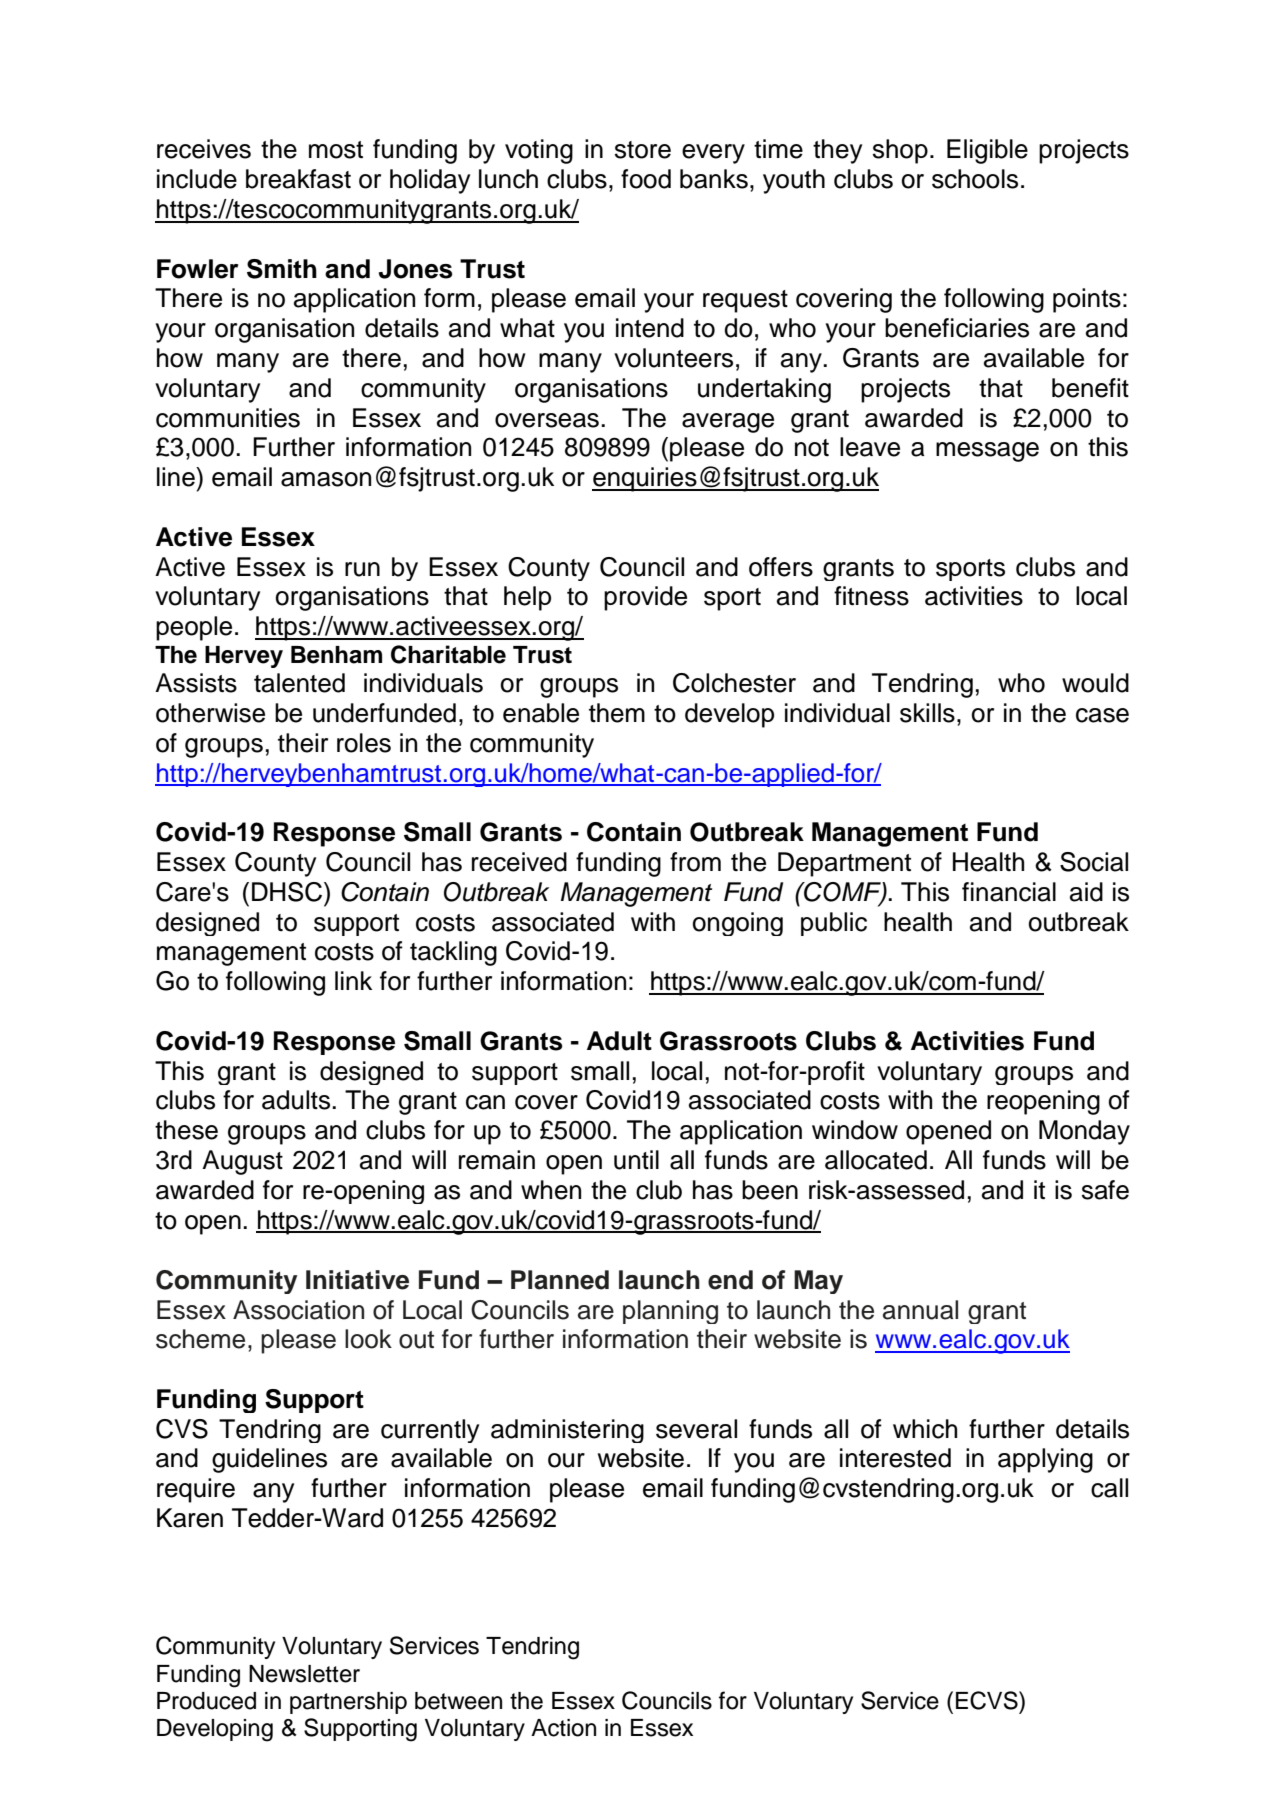 This document has width=1285, height=1818. Describe the element at coordinates (362, 569) in the document. I see `run` at that location.
